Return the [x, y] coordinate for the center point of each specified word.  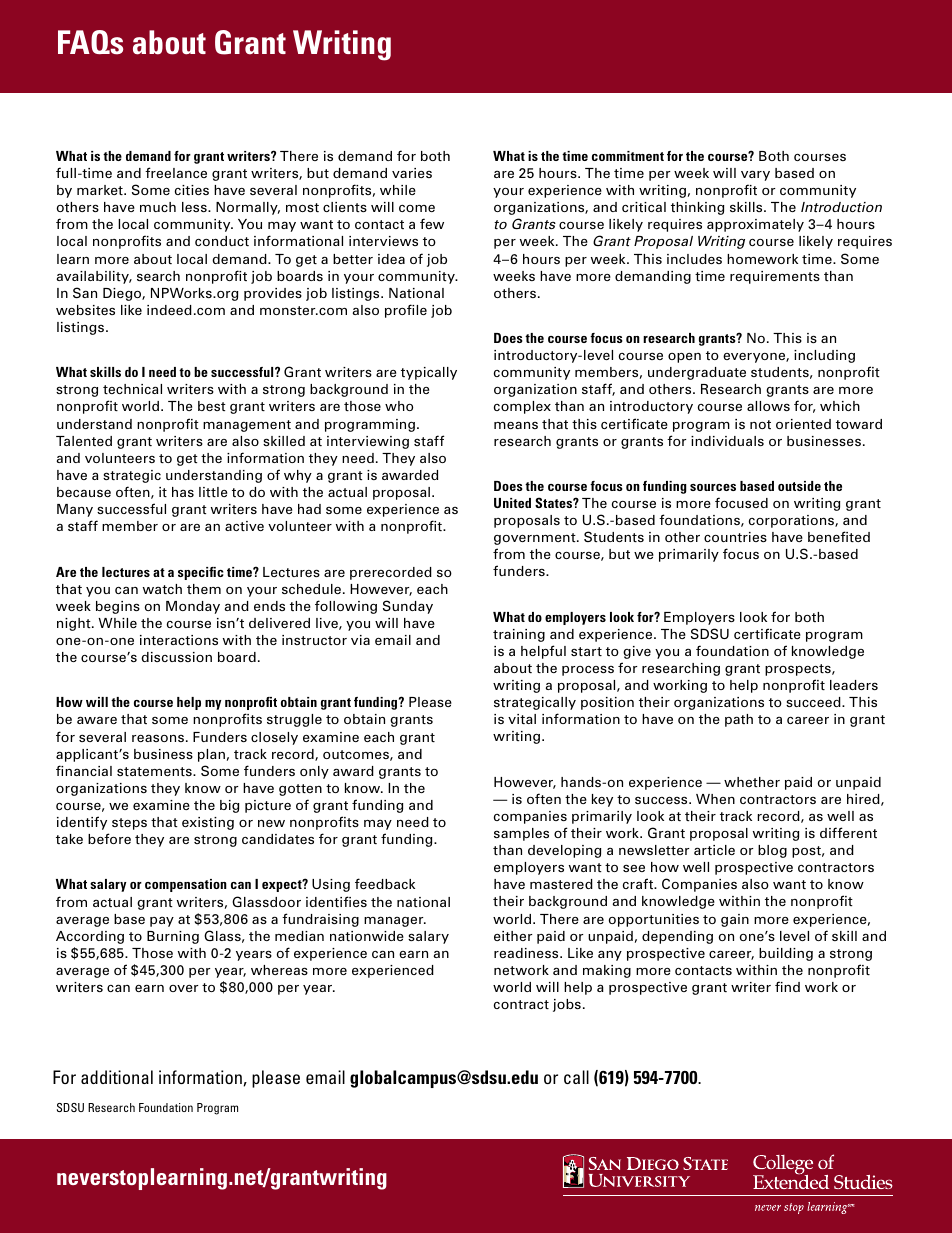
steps [129, 824]
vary [755, 175]
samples [521, 834]
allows [768, 406]
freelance [176, 172]
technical [132, 389]
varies [412, 173]
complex [522, 407]
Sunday [408, 607]
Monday [193, 607]
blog [772, 851]
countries [735, 537]
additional [117, 1077]
